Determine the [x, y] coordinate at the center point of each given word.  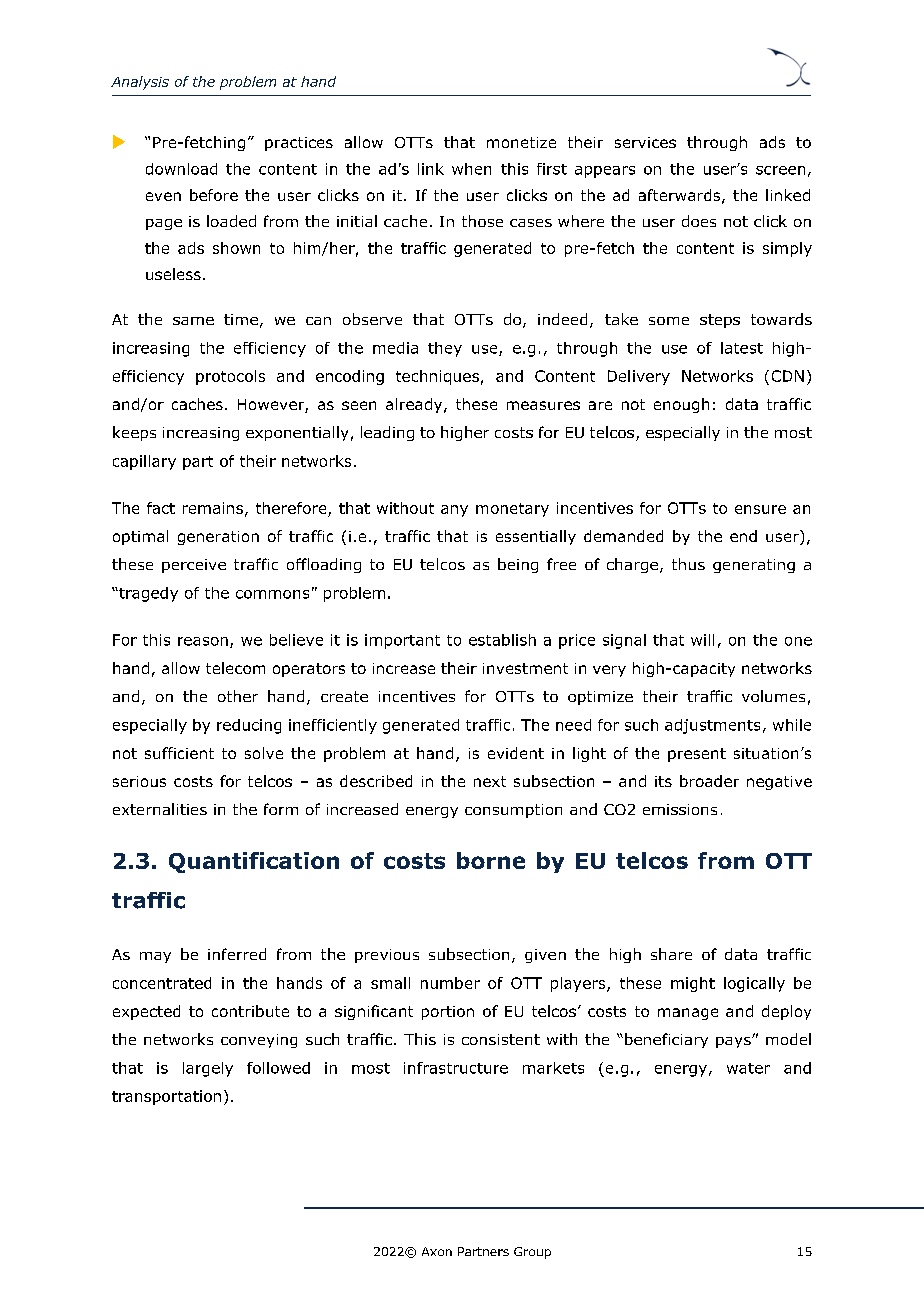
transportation [166, 1097]
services [645, 142]
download [181, 169]
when [471, 169]
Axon [437, 1251]
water [748, 1068]
